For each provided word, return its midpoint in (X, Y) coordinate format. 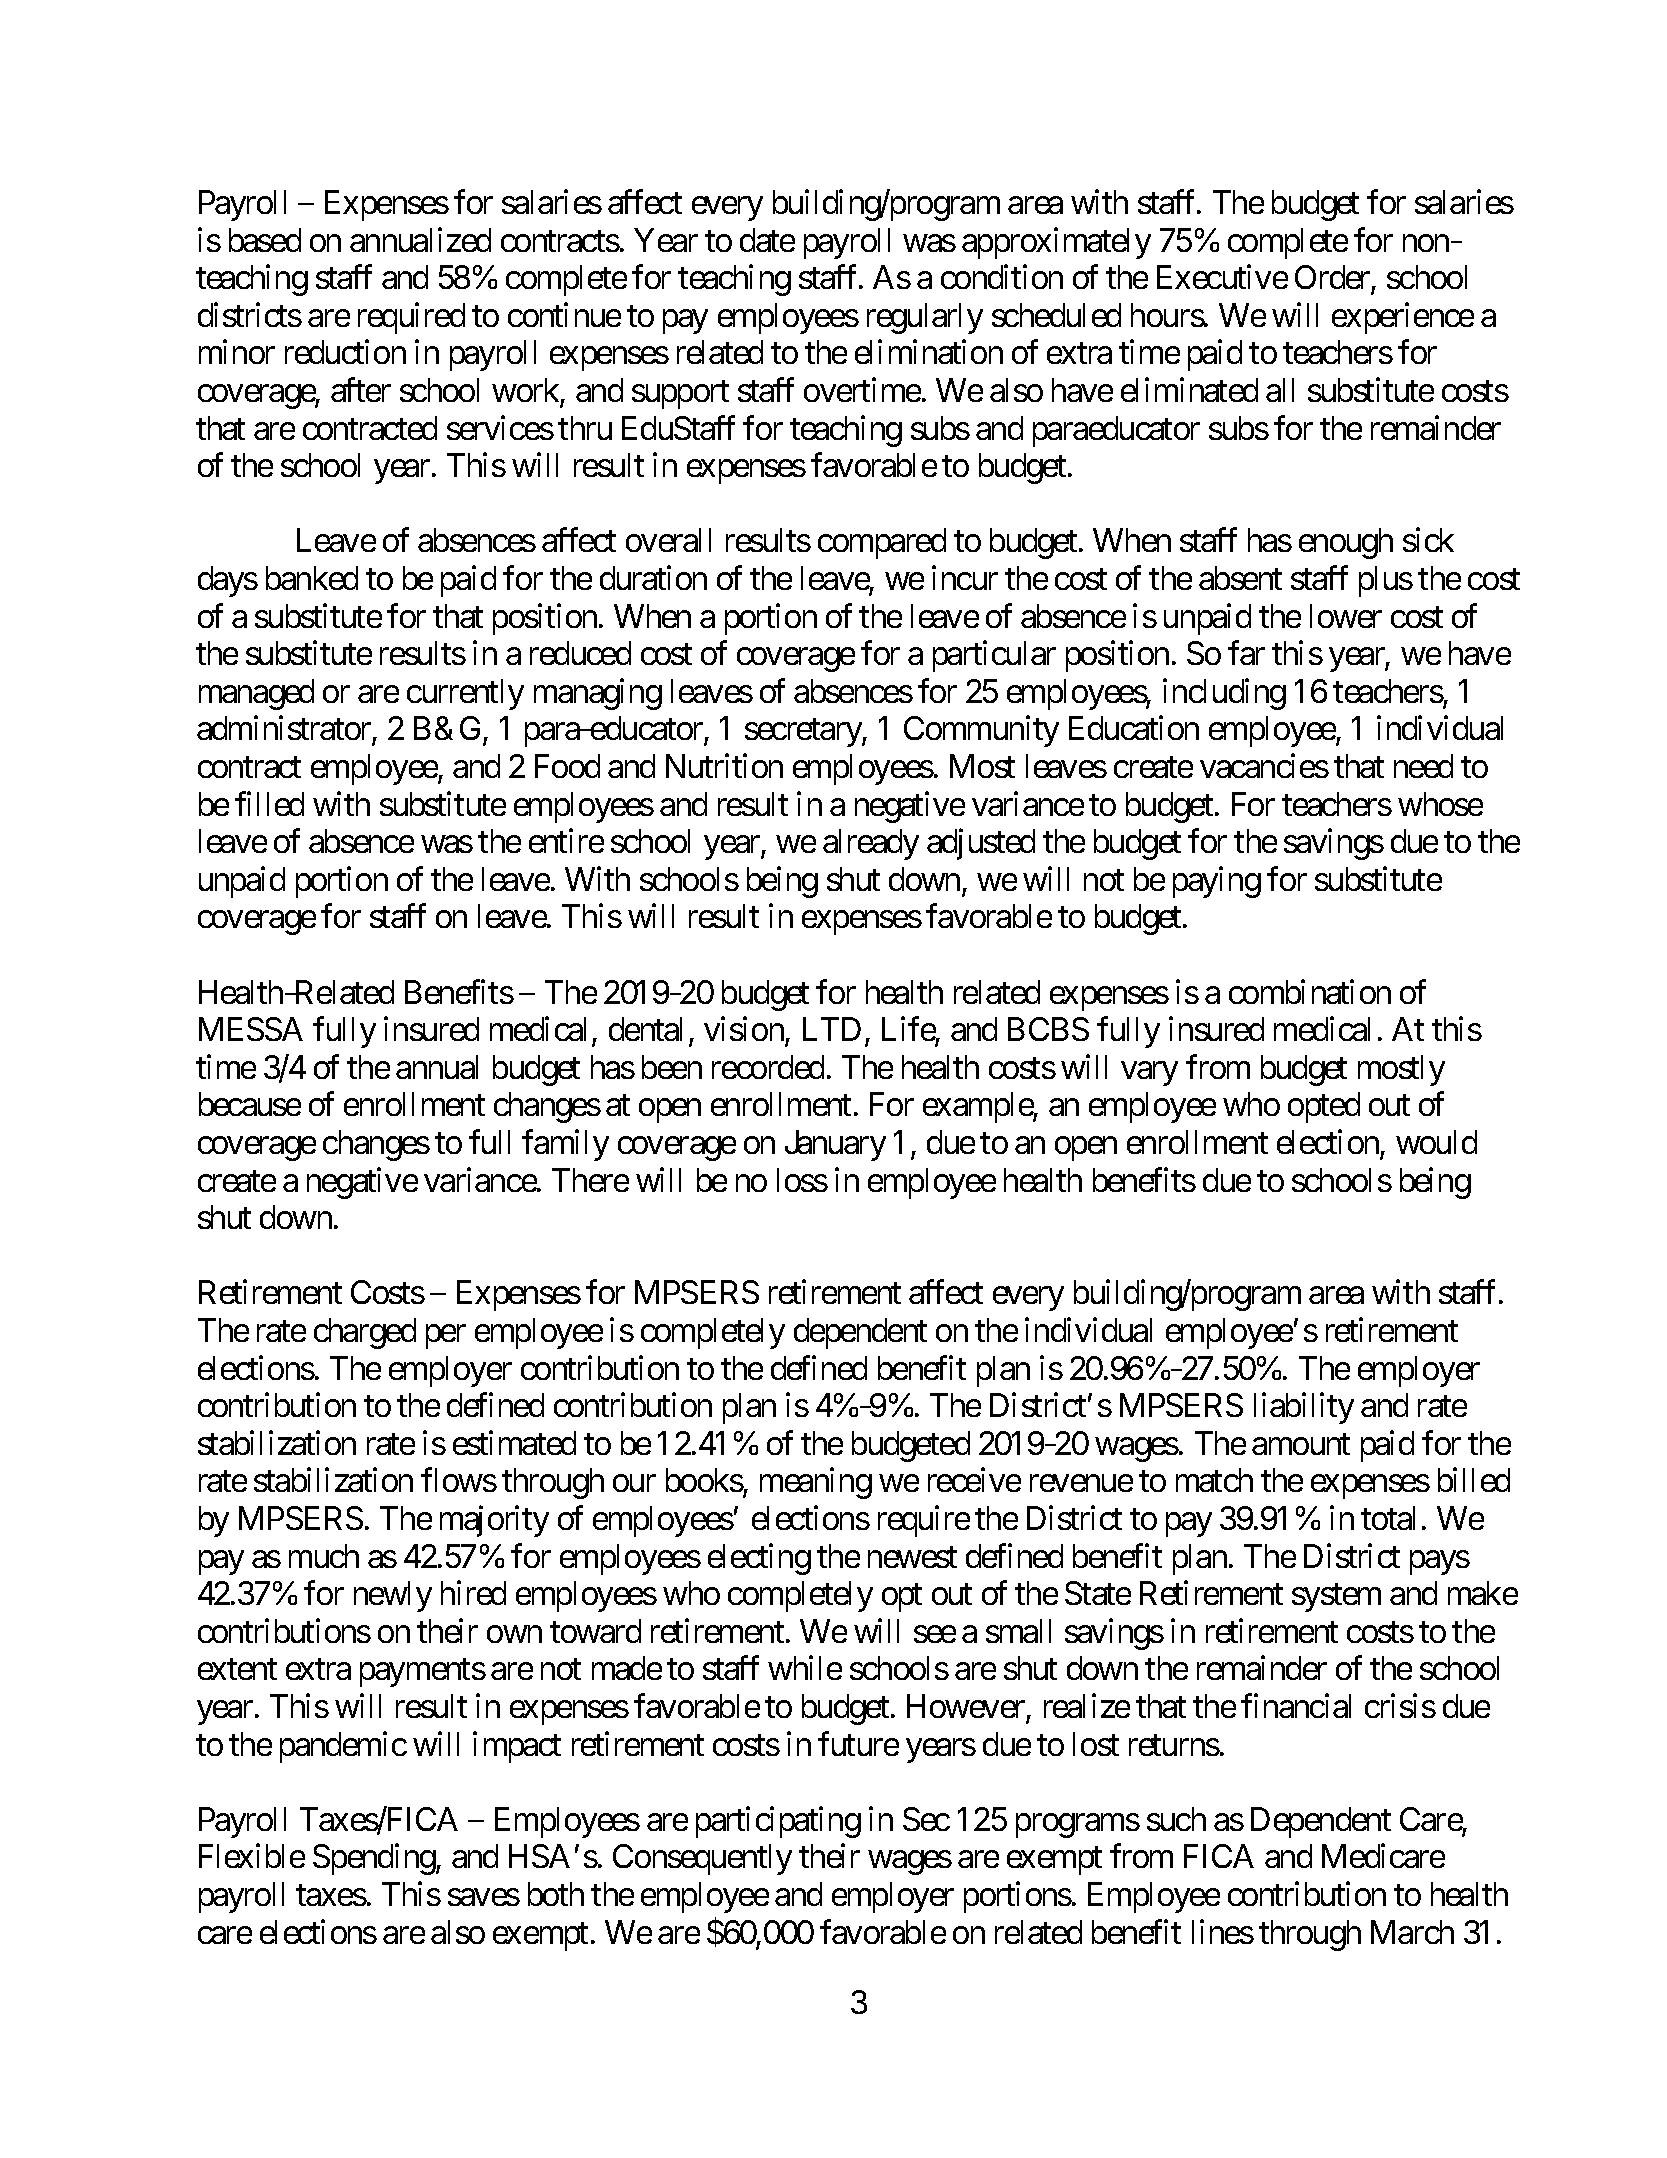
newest (912, 1557)
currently (465, 694)
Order (1333, 279)
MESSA (251, 1029)
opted (1324, 1107)
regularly (925, 318)
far (1246, 653)
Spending (375, 1859)
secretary (804, 733)
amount (1301, 1444)
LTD (832, 1029)
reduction (345, 352)
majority (494, 1521)
